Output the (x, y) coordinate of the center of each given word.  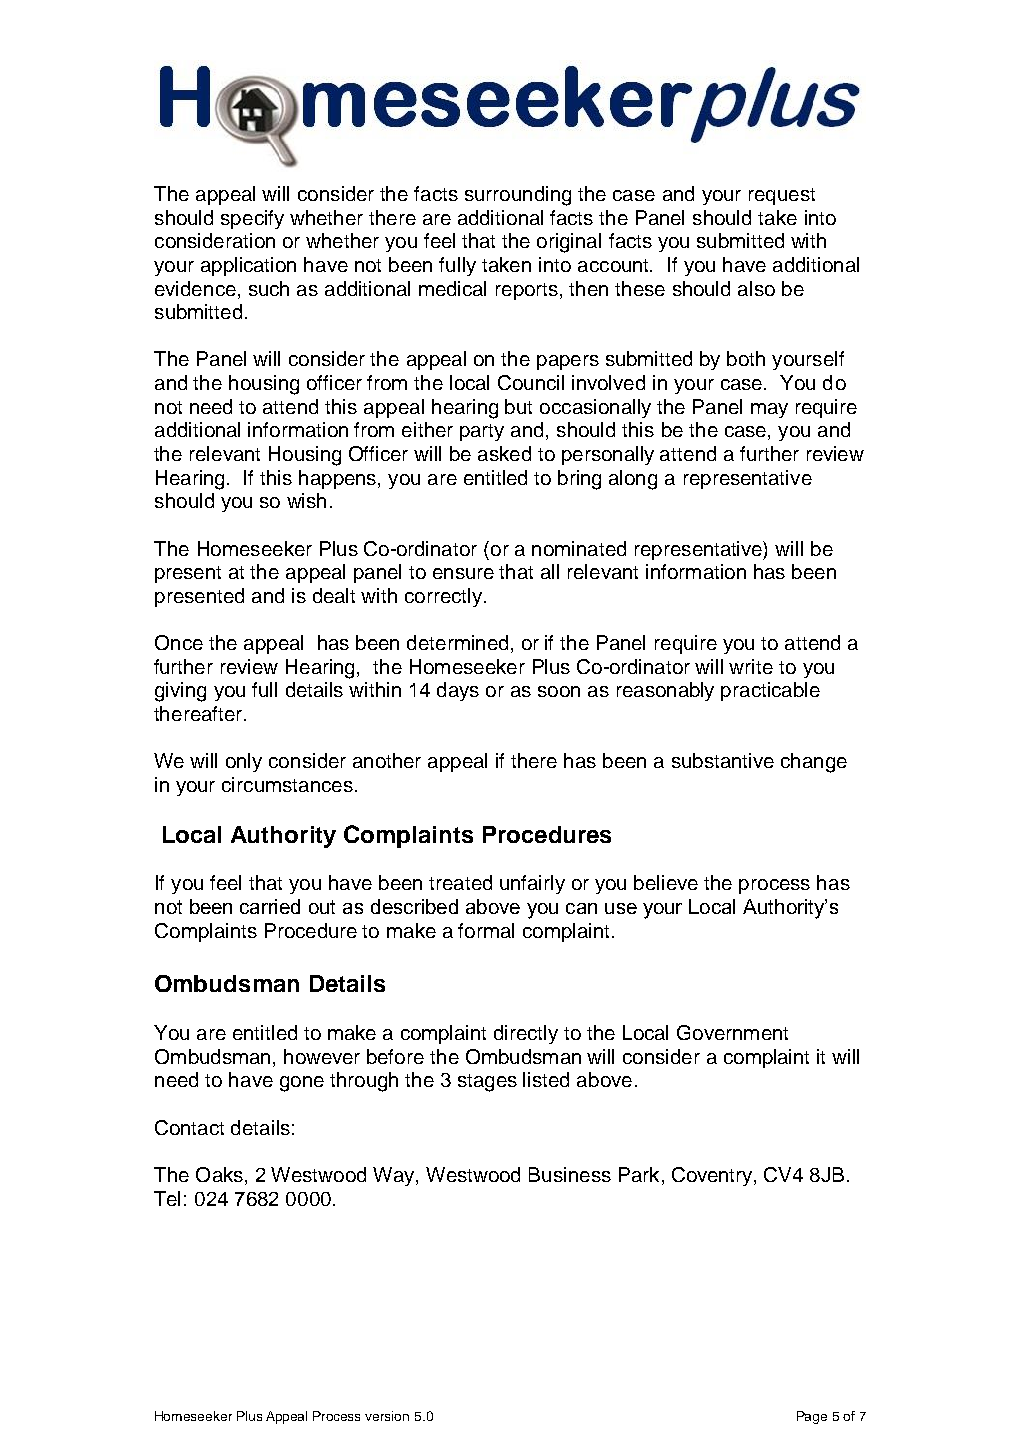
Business (570, 1174)
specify (252, 219)
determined (457, 642)
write (751, 666)
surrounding (518, 196)
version (387, 1416)
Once (179, 642)
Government (732, 1032)
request (782, 196)
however (322, 1056)
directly (526, 1034)
